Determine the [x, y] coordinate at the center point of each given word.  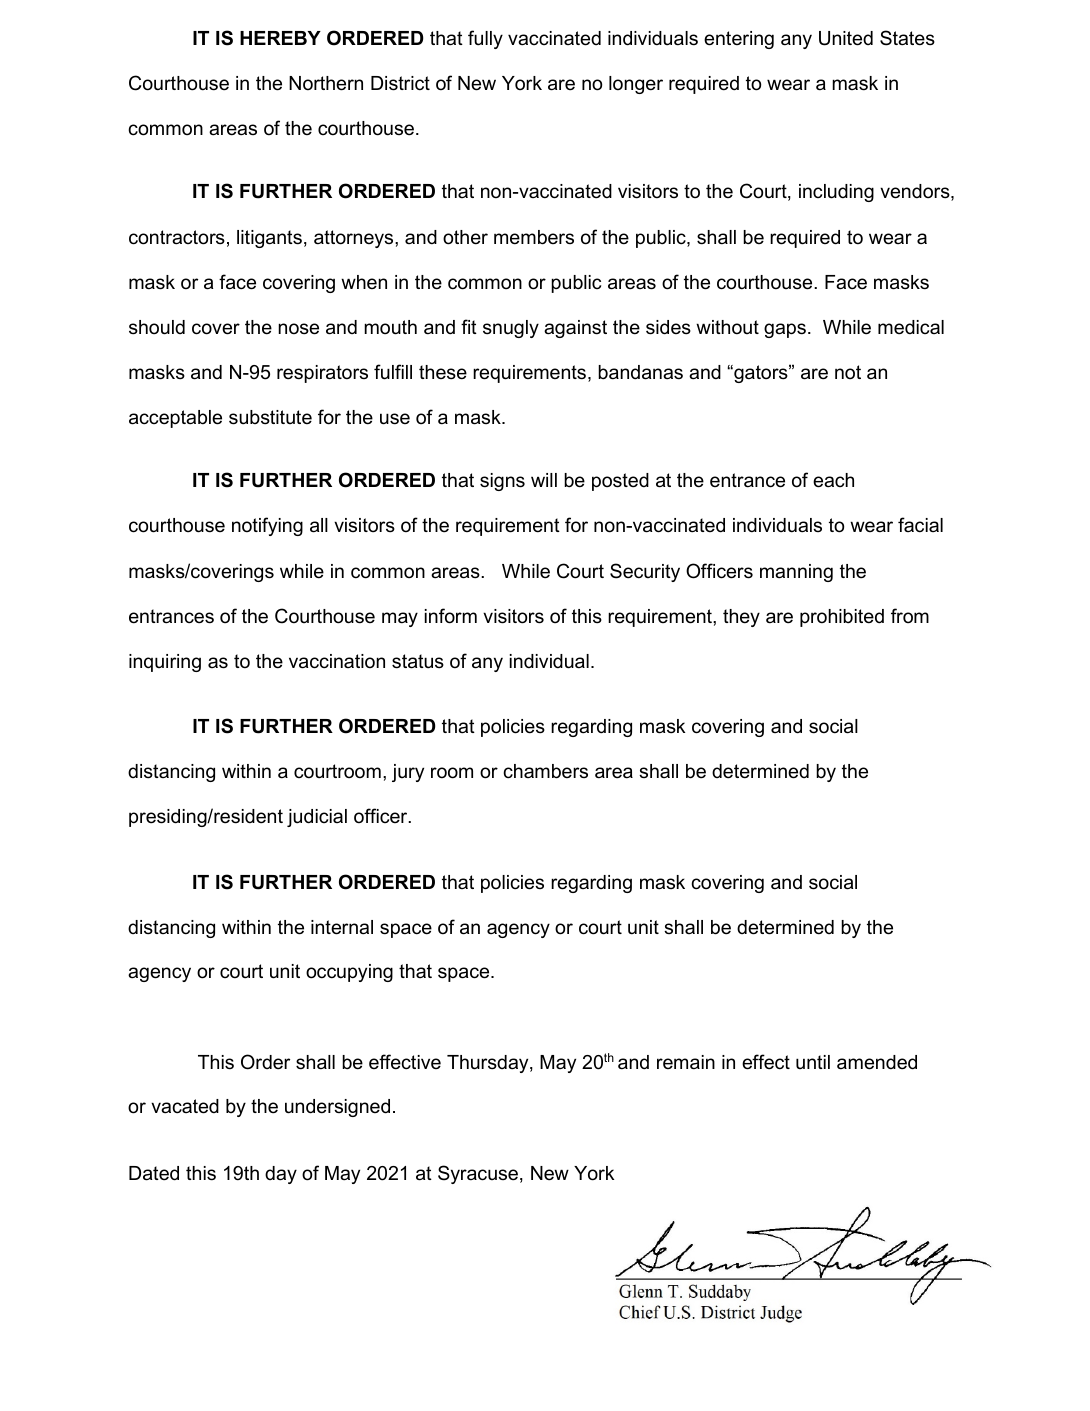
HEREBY [280, 38]
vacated [185, 1106]
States [907, 38]
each [833, 480]
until [813, 1062]
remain [686, 1062]
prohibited [842, 618]
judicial [317, 818]
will [544, 480]
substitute [270, 417]
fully [485, 39]
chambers [545, 771]
